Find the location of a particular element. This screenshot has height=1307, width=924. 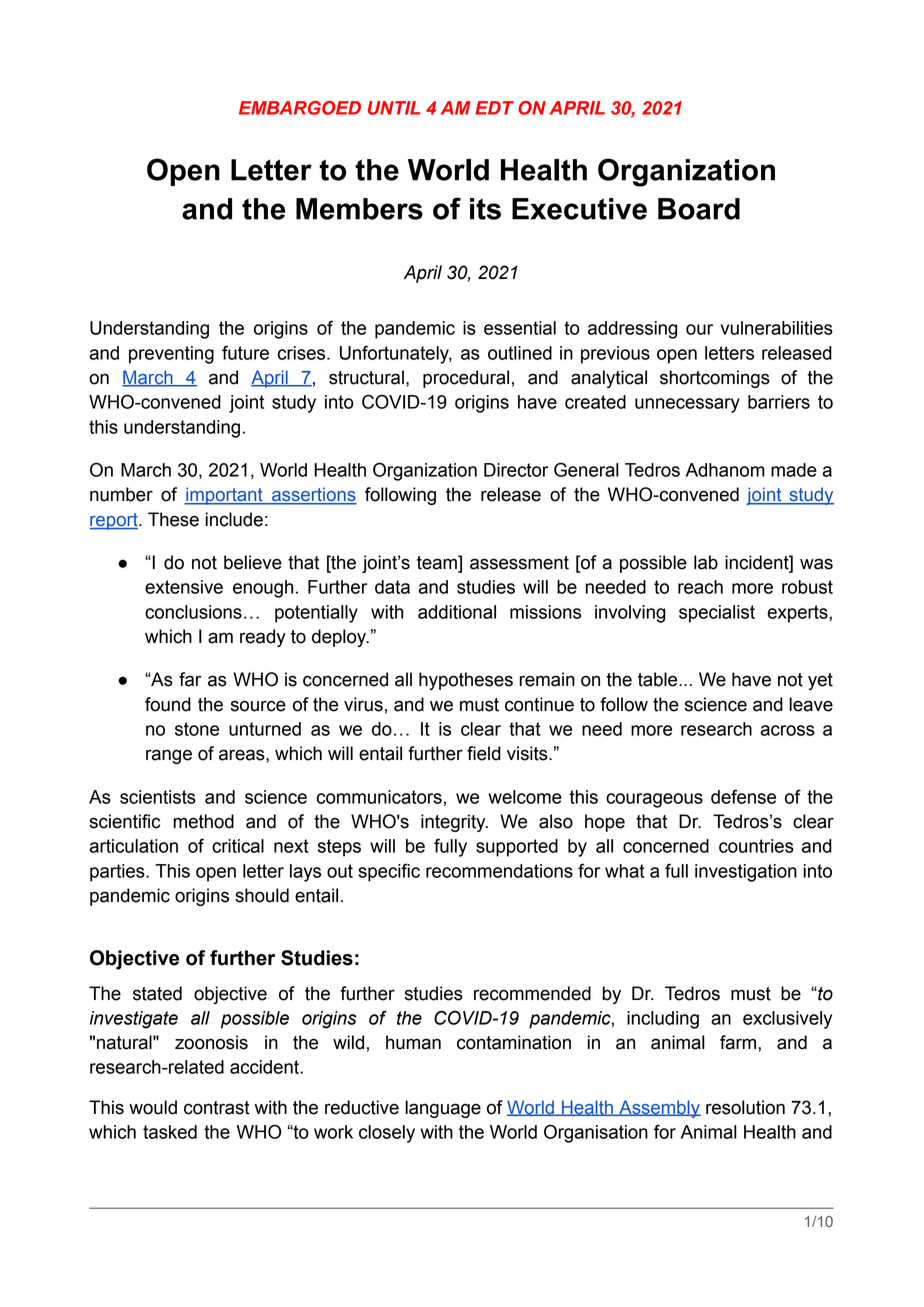

language is located at coordinates (443, 1109).
